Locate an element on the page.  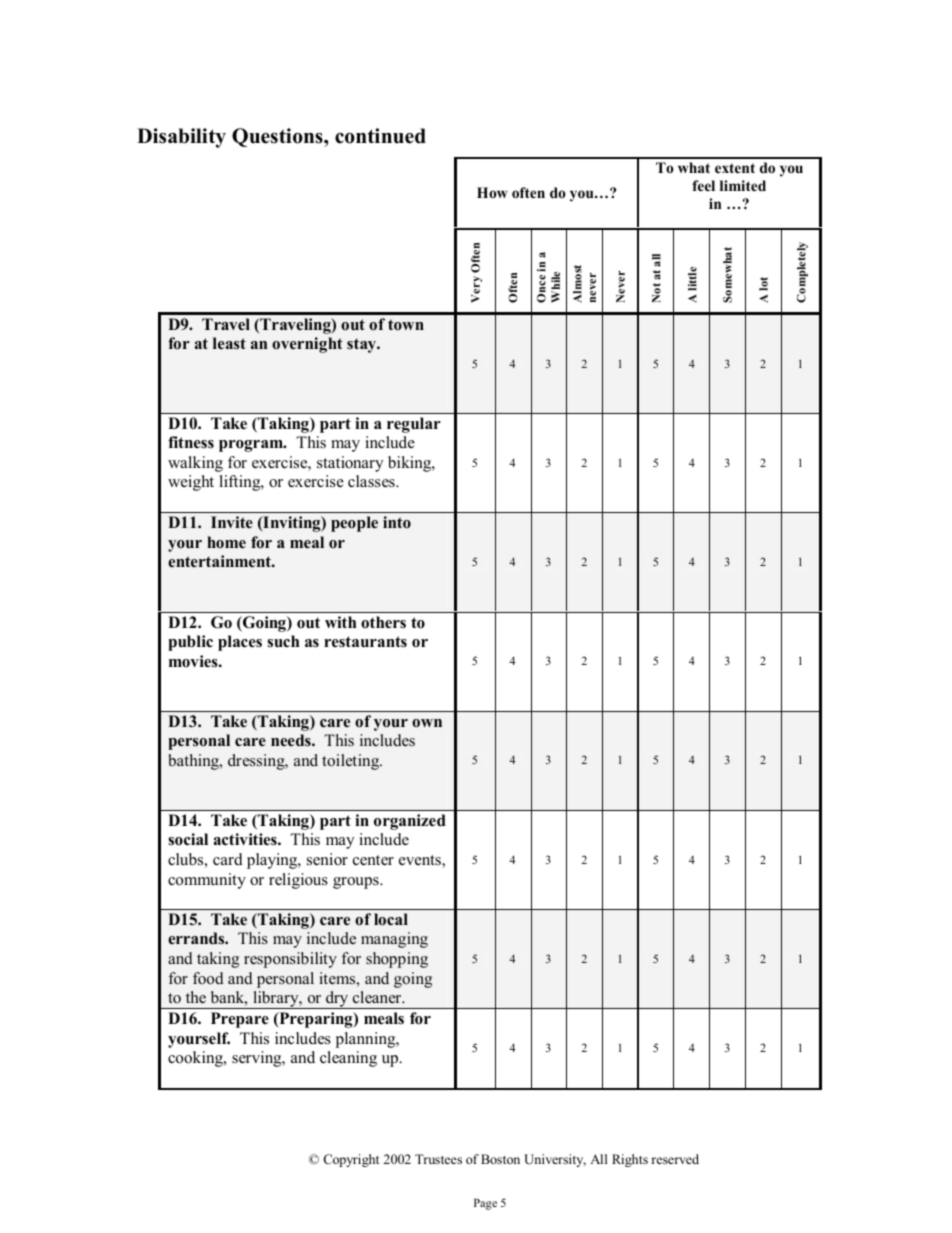
into is located at coordinates (397, 522).
